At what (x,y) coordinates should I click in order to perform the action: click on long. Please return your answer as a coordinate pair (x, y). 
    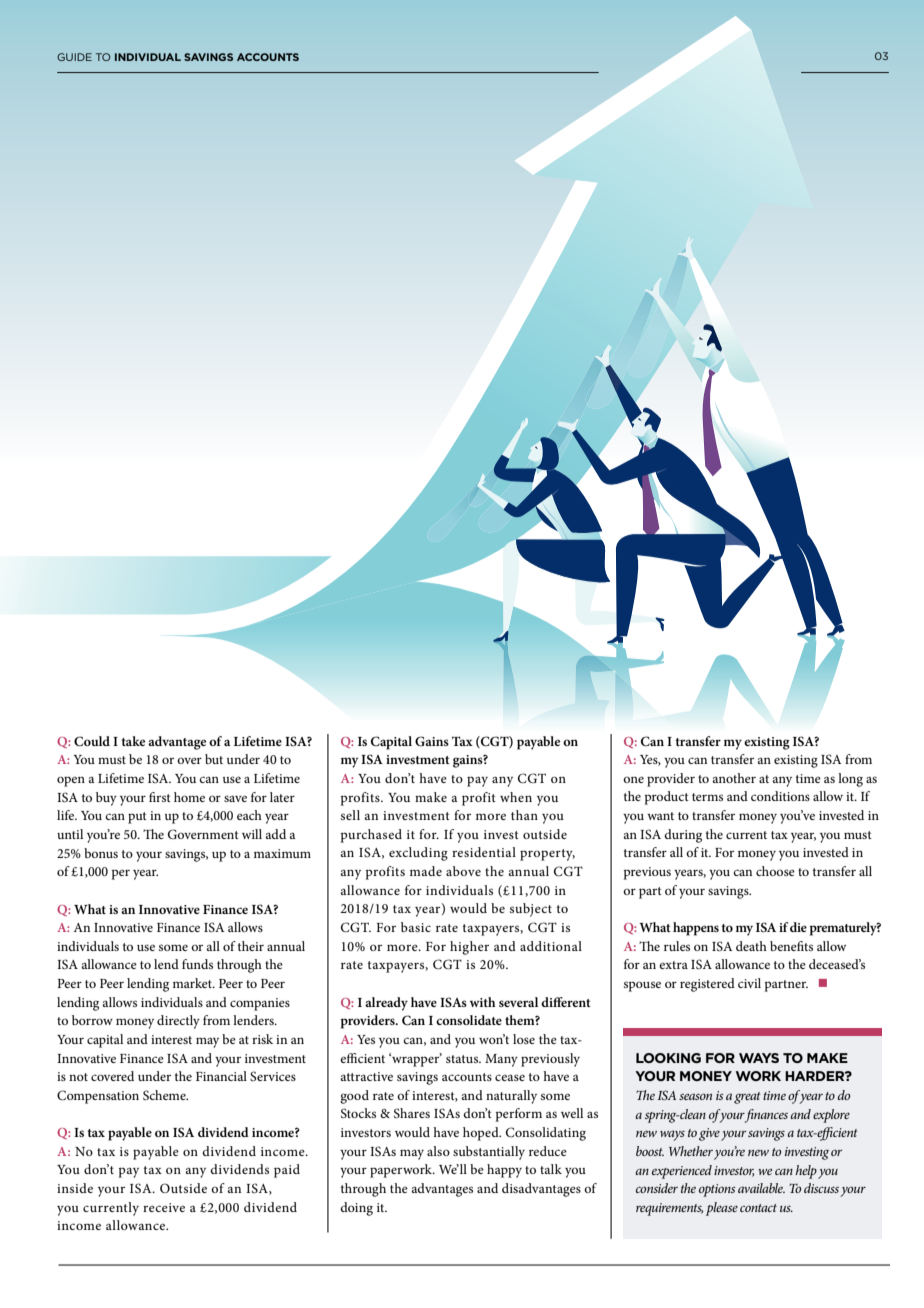
    Looking at the image, I should click on (850, 780).
